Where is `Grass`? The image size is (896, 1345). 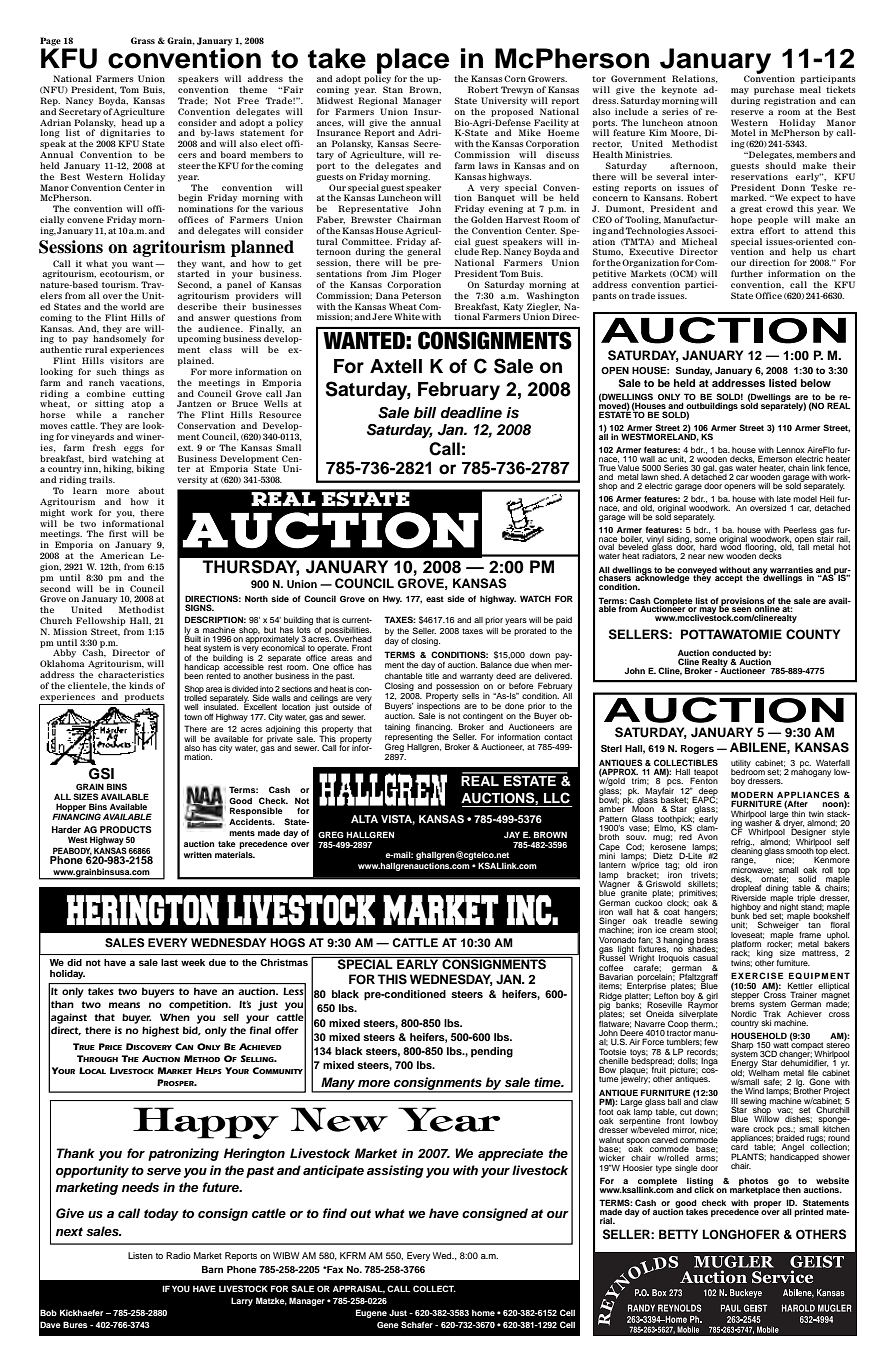 Grass is located at coordinates (143, 40).
